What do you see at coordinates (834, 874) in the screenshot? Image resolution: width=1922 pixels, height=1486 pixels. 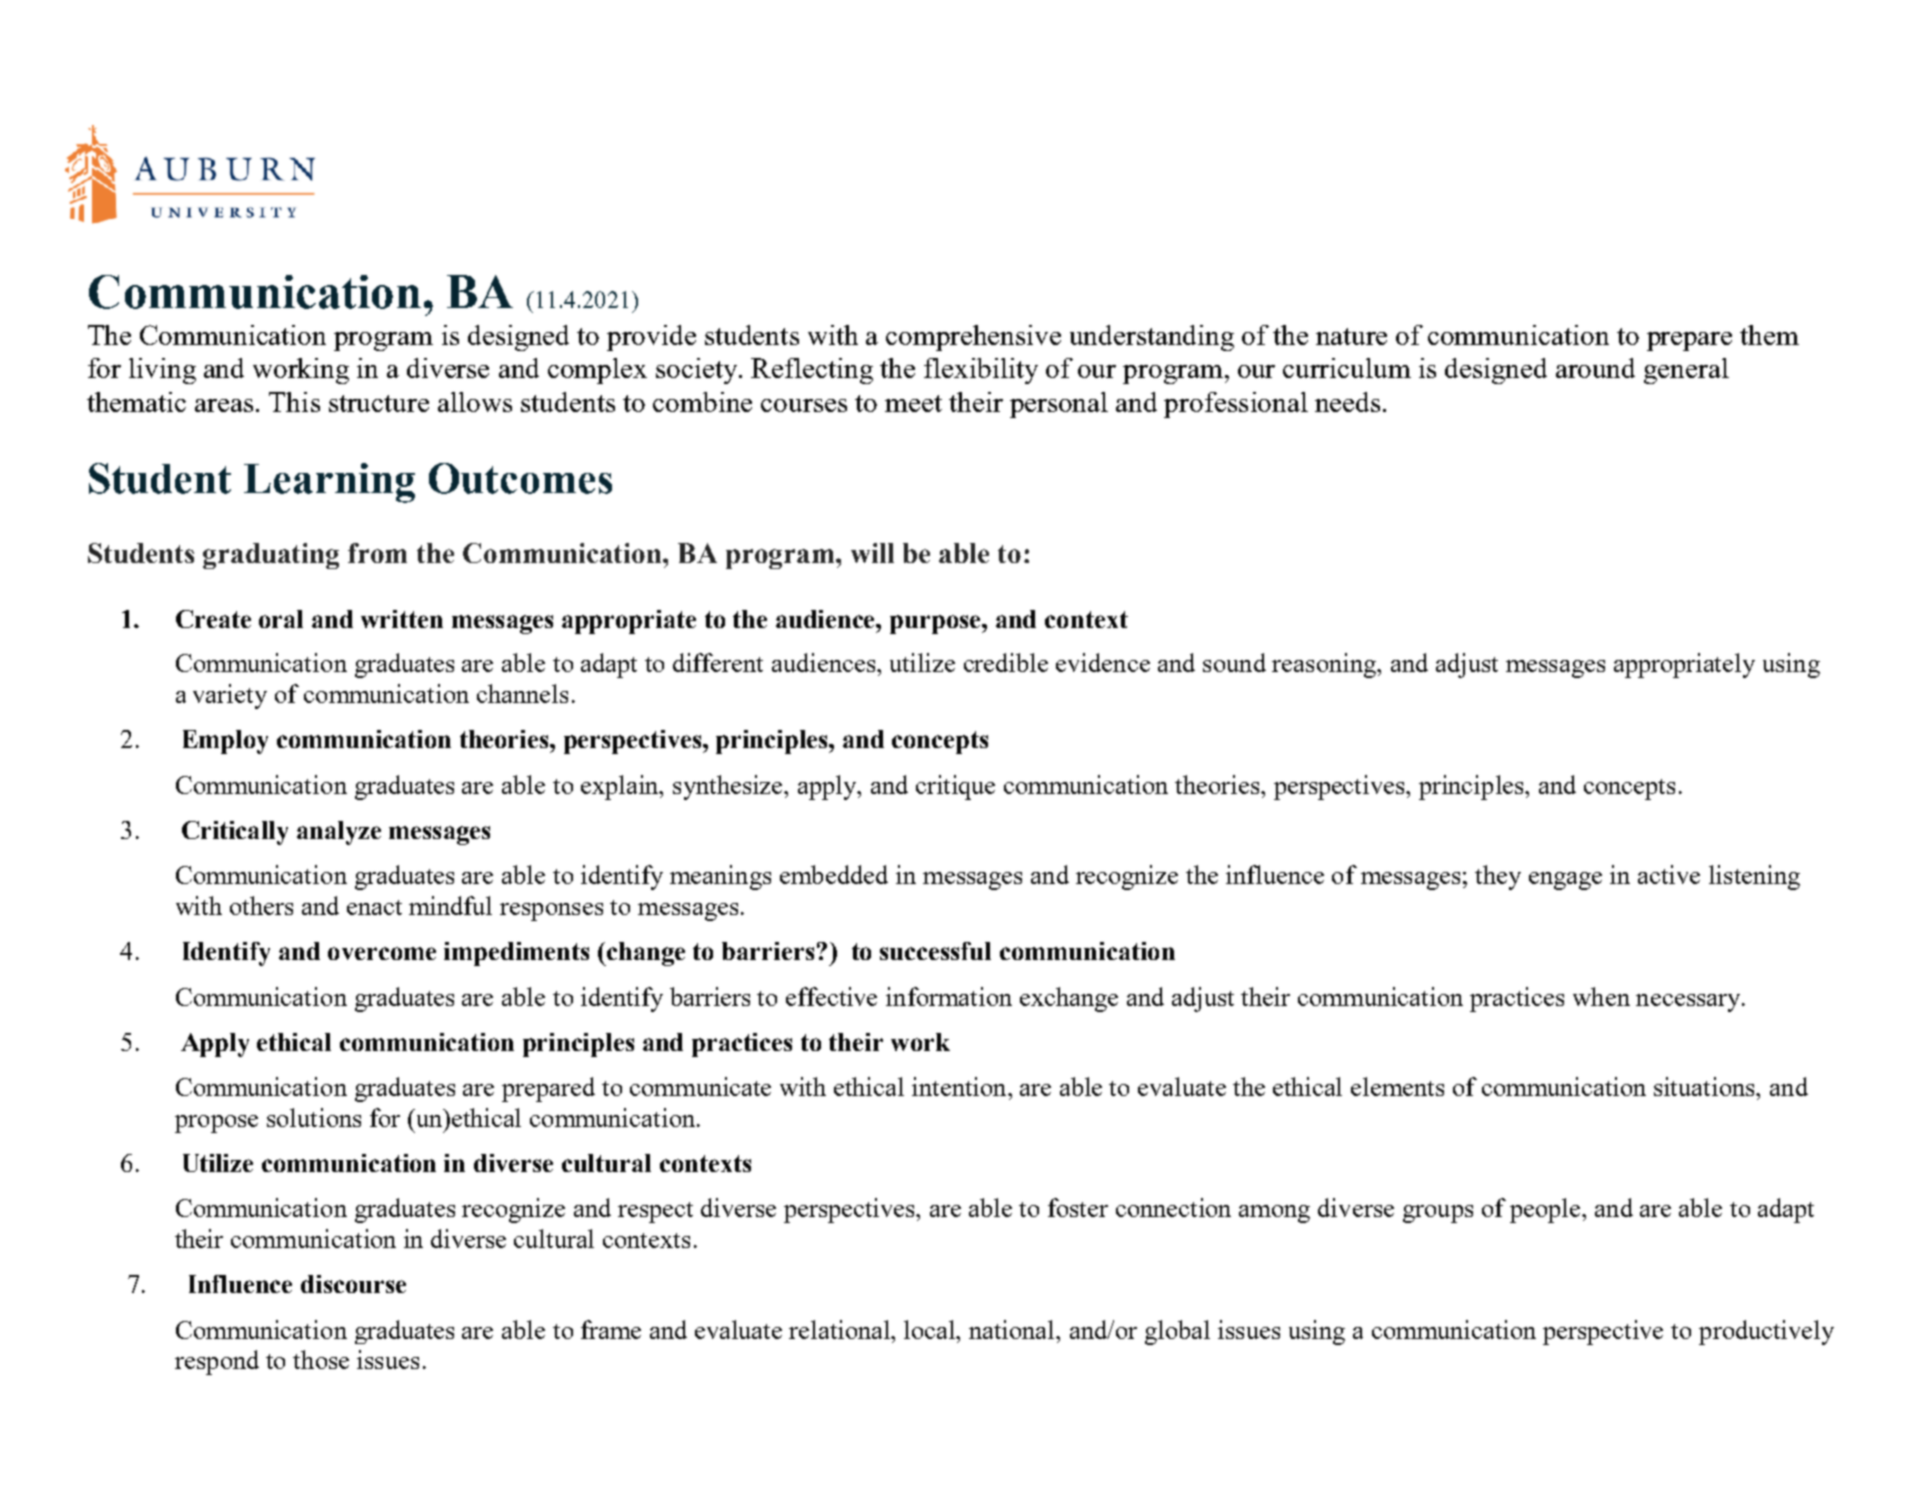 I see `embedded` at bounding box center [834, 874].
